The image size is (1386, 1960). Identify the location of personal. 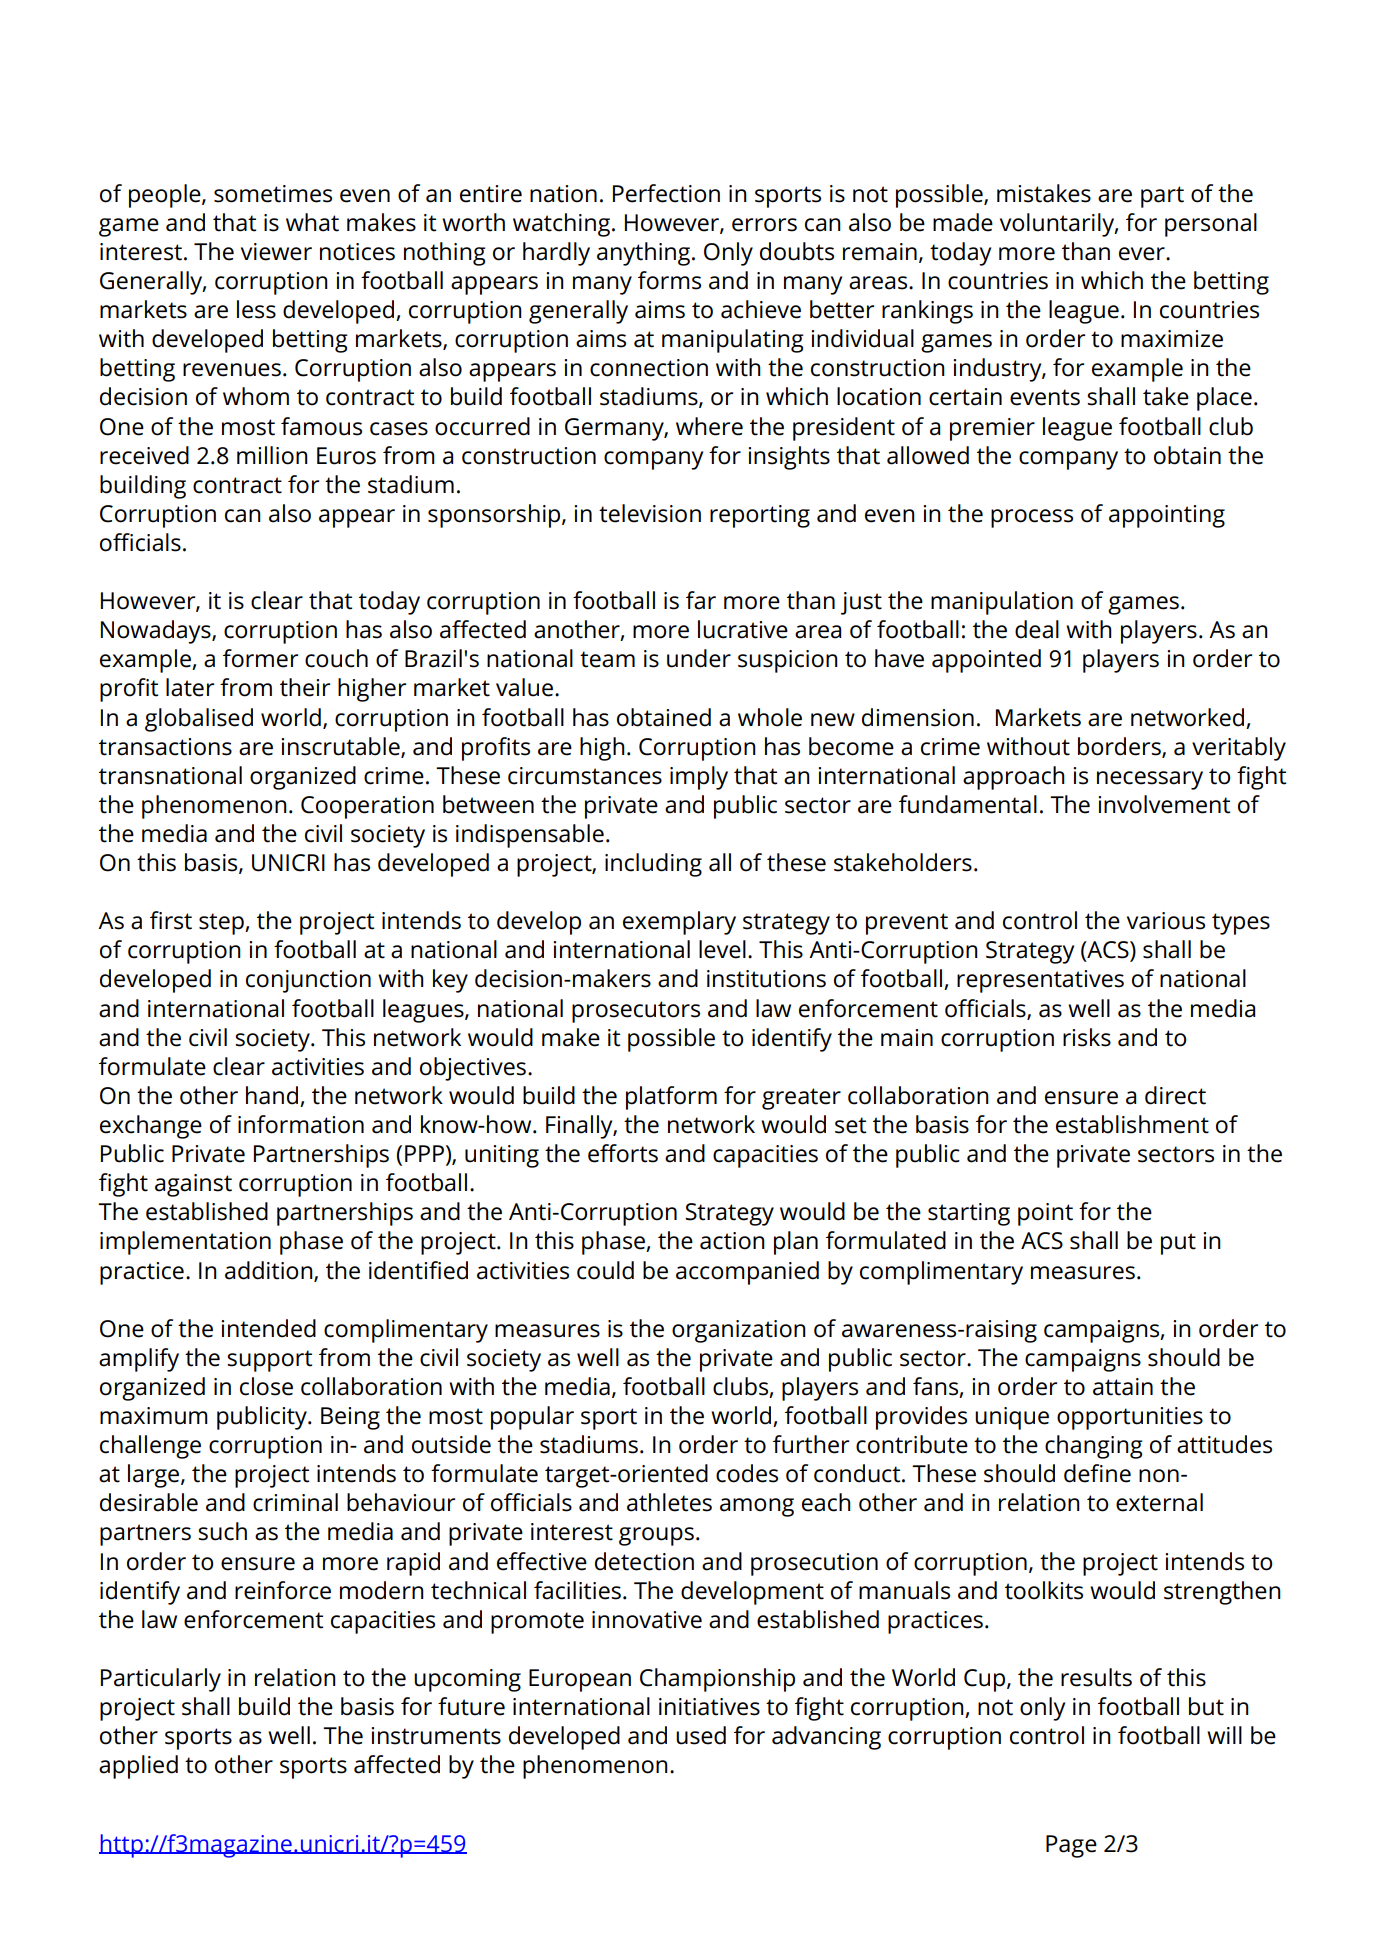
(1211, 225).
